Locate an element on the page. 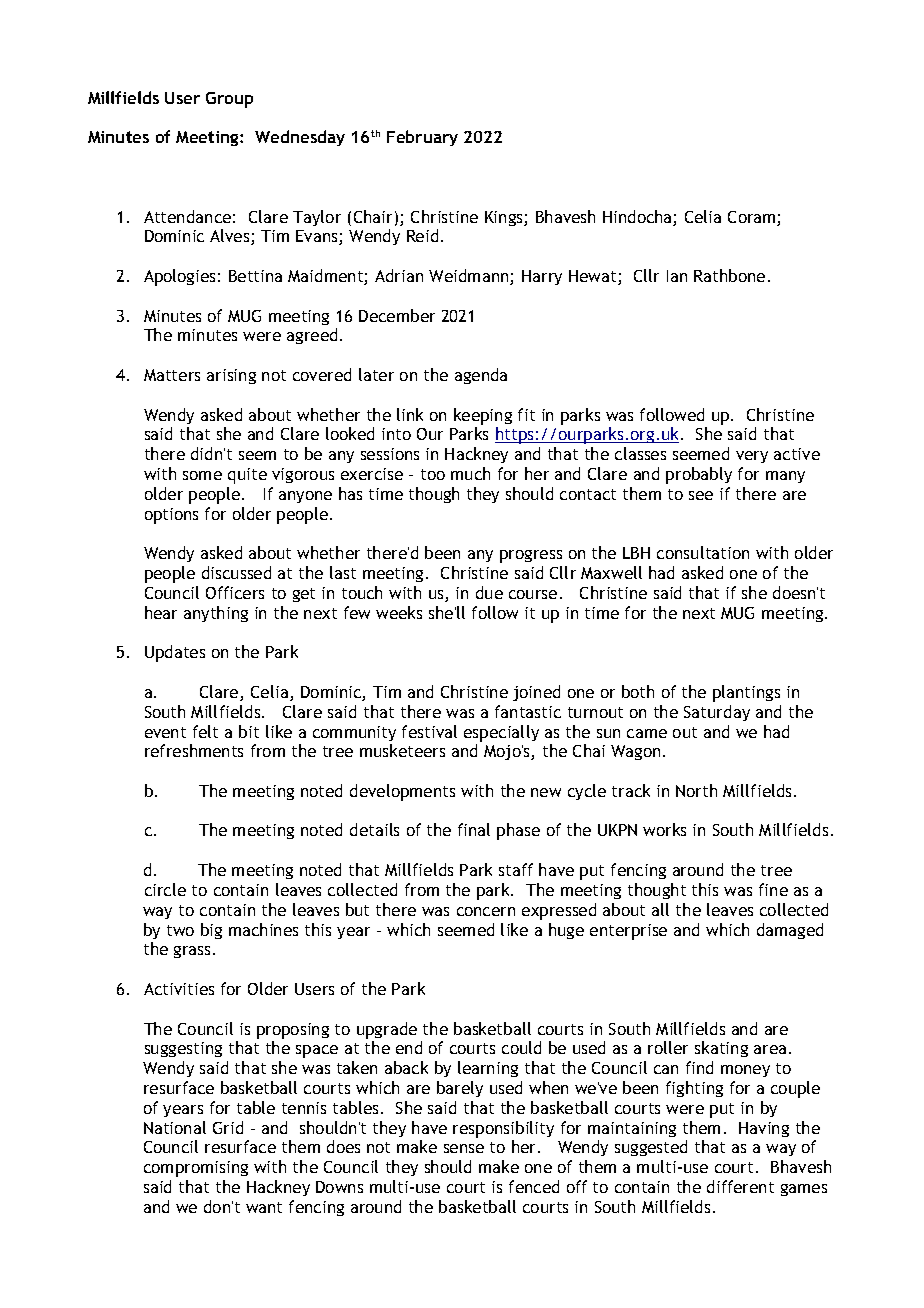  Coram is located at coordinates (753, 218).
